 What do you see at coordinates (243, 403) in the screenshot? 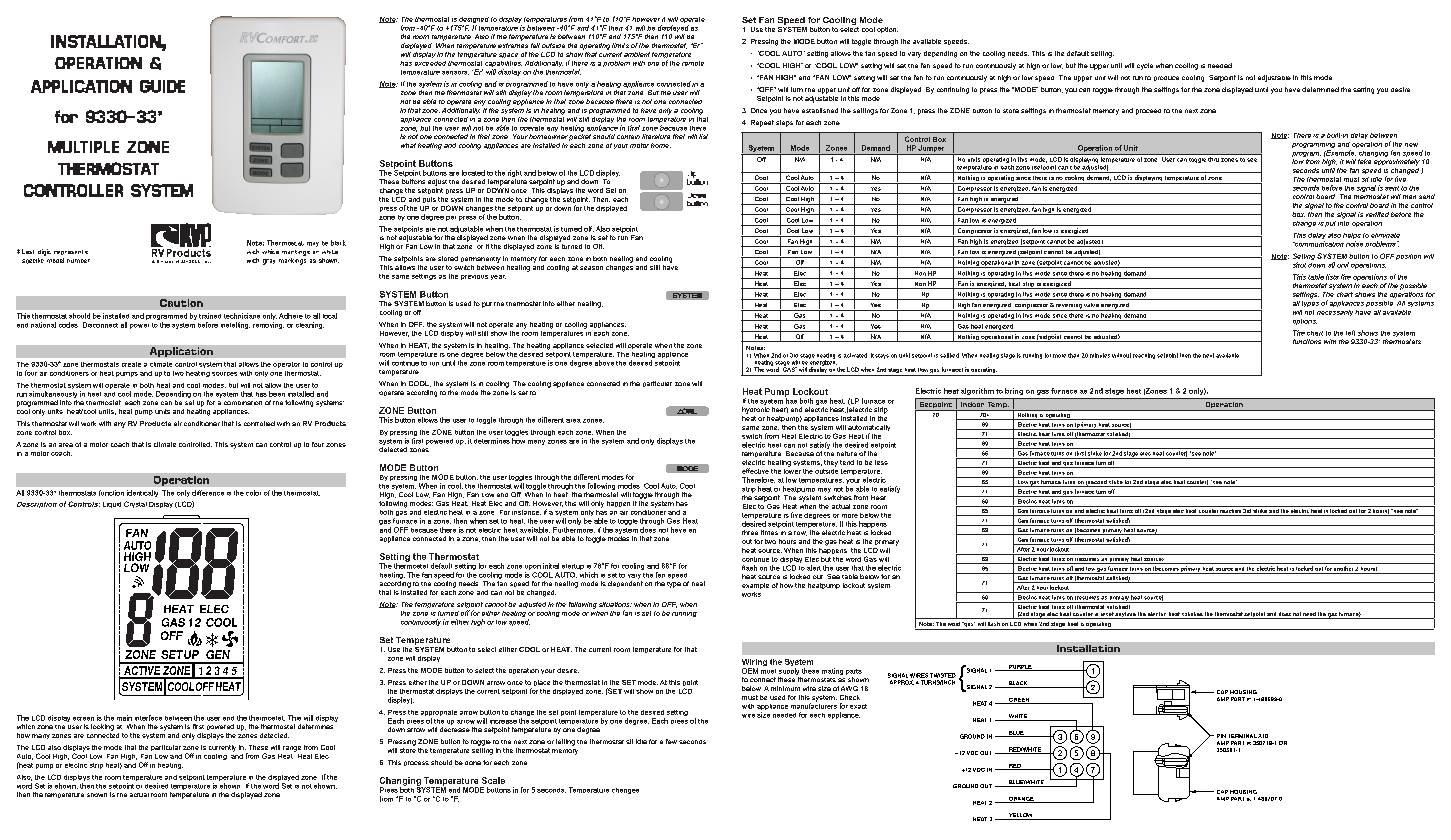
I see `combination` at bounding box center [243, 403].
